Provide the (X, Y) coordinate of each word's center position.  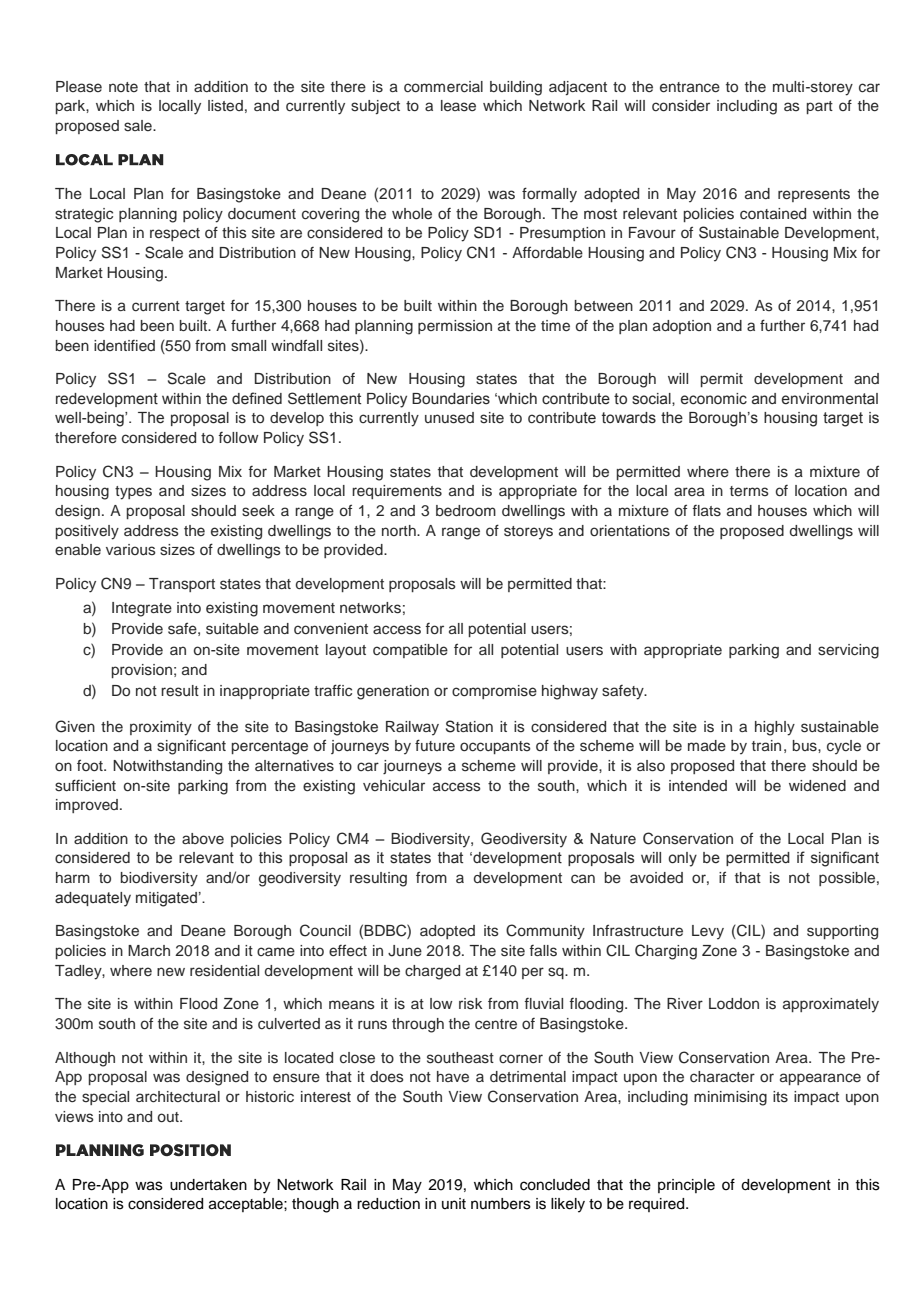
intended (698, 786)
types (133, 493)
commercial (443, 87)
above (203, 838)
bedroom (466, 510)
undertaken (208, 1185)
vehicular (394, 786)
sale (139, 126)
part (820, 107)
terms (749, 491)
